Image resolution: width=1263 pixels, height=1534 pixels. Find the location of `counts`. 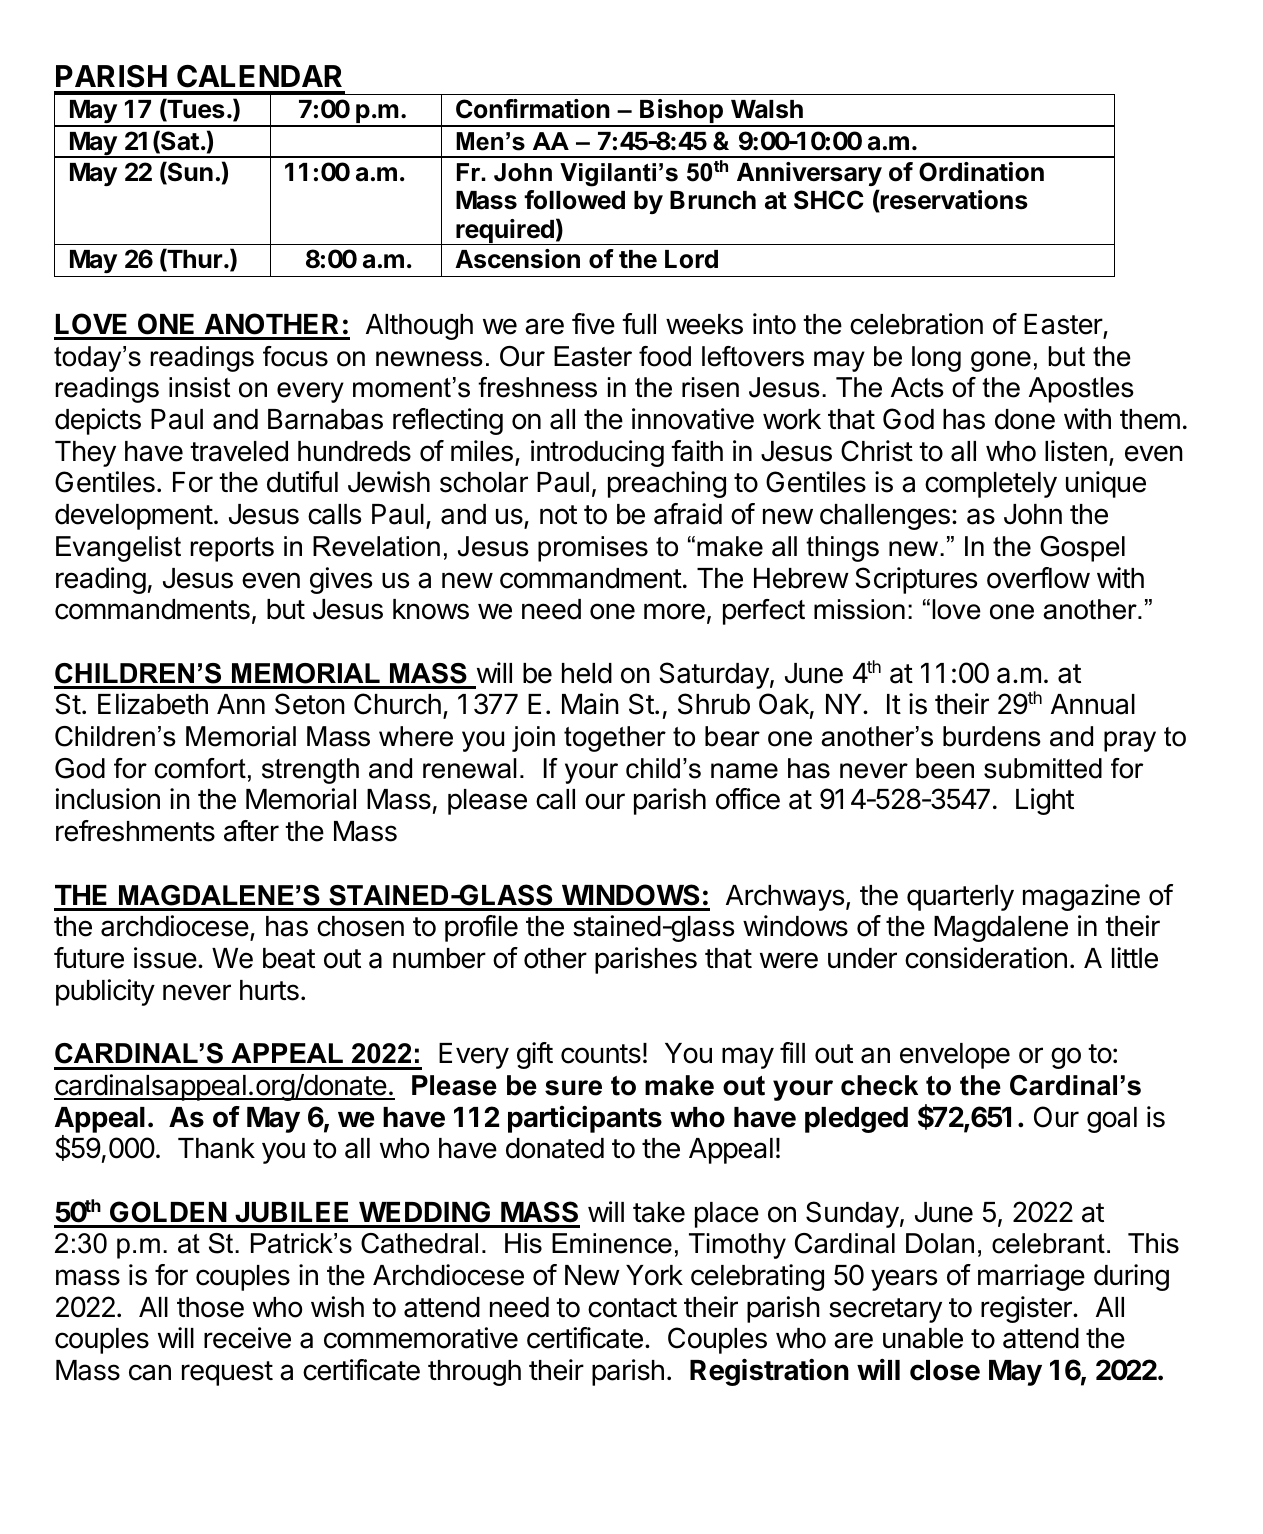

counts is located at coordinates (601, 1054).
